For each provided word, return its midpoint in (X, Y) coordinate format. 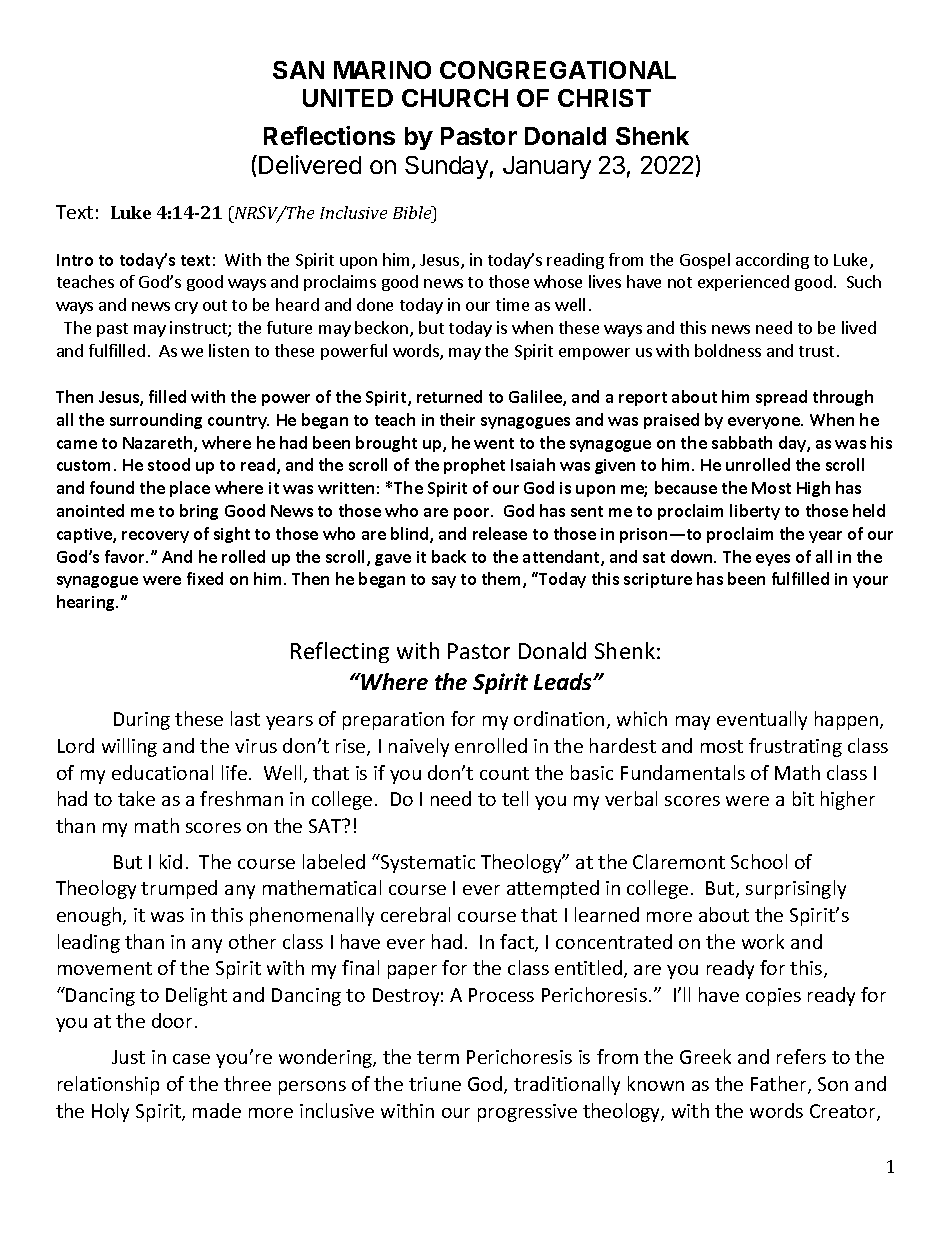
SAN (298, 70)
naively (419, 747)
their (457, 419)
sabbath (742, 442)
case (191, 1059)
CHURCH (455, 98)
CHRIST (604, 98)
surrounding (156, 421)
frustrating (795, 747)
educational (162, 772)
